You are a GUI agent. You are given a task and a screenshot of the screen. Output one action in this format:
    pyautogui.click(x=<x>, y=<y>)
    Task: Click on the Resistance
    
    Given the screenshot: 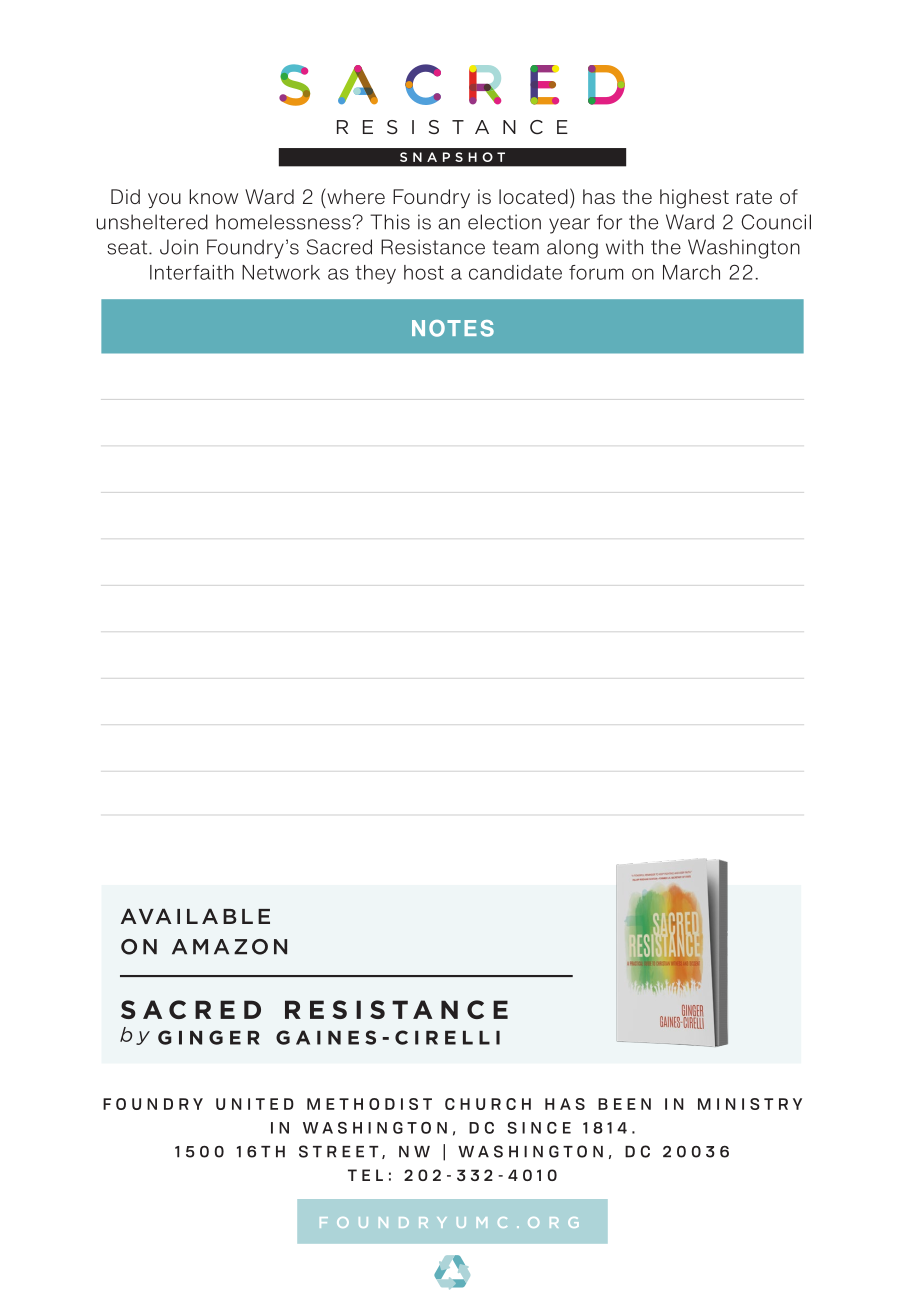 What is the action you would take?
    pyautogui.click(x=433, y=247)
